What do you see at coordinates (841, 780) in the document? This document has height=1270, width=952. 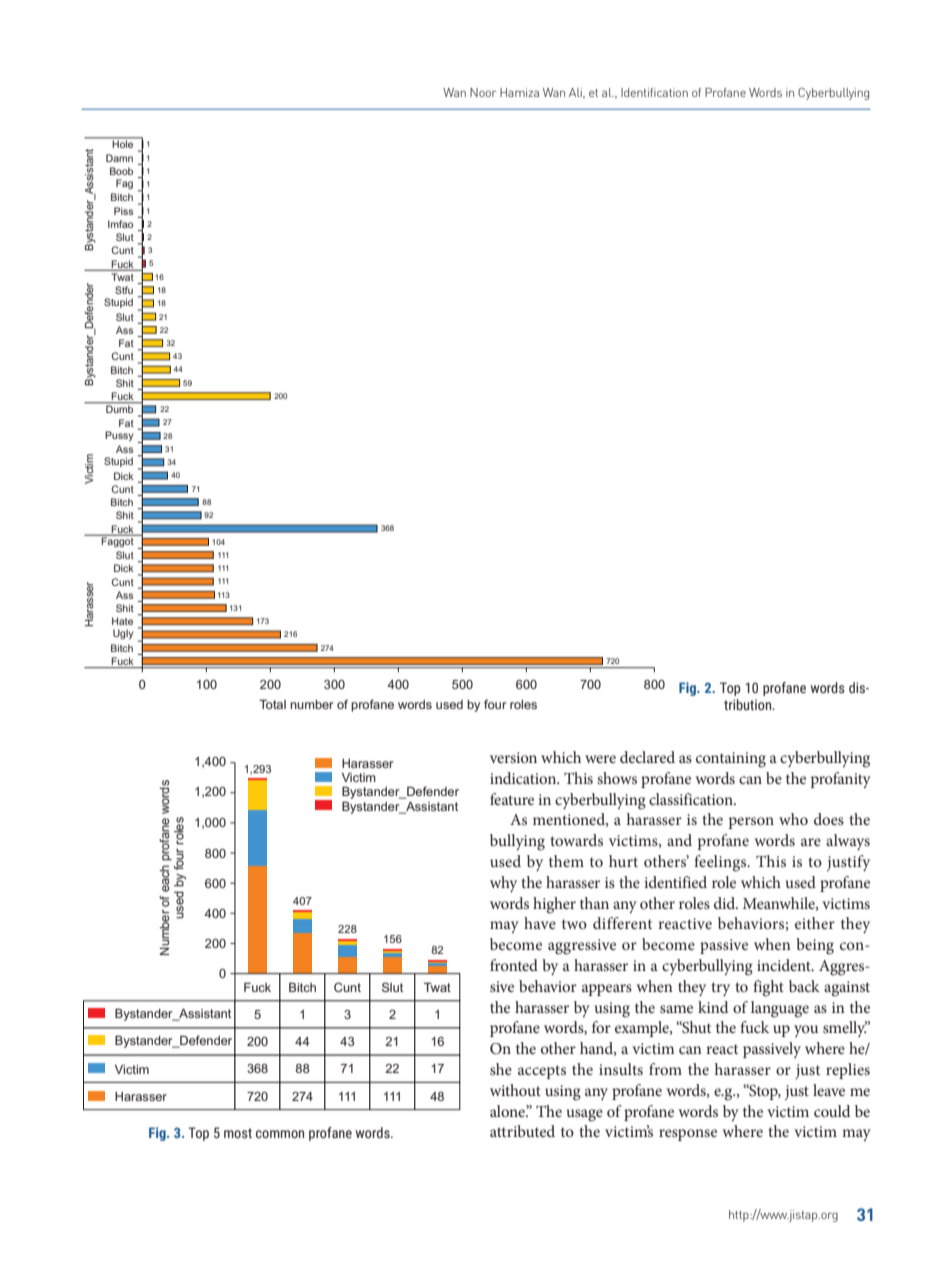 I see `profanity` at bounding box center [841, 780].
